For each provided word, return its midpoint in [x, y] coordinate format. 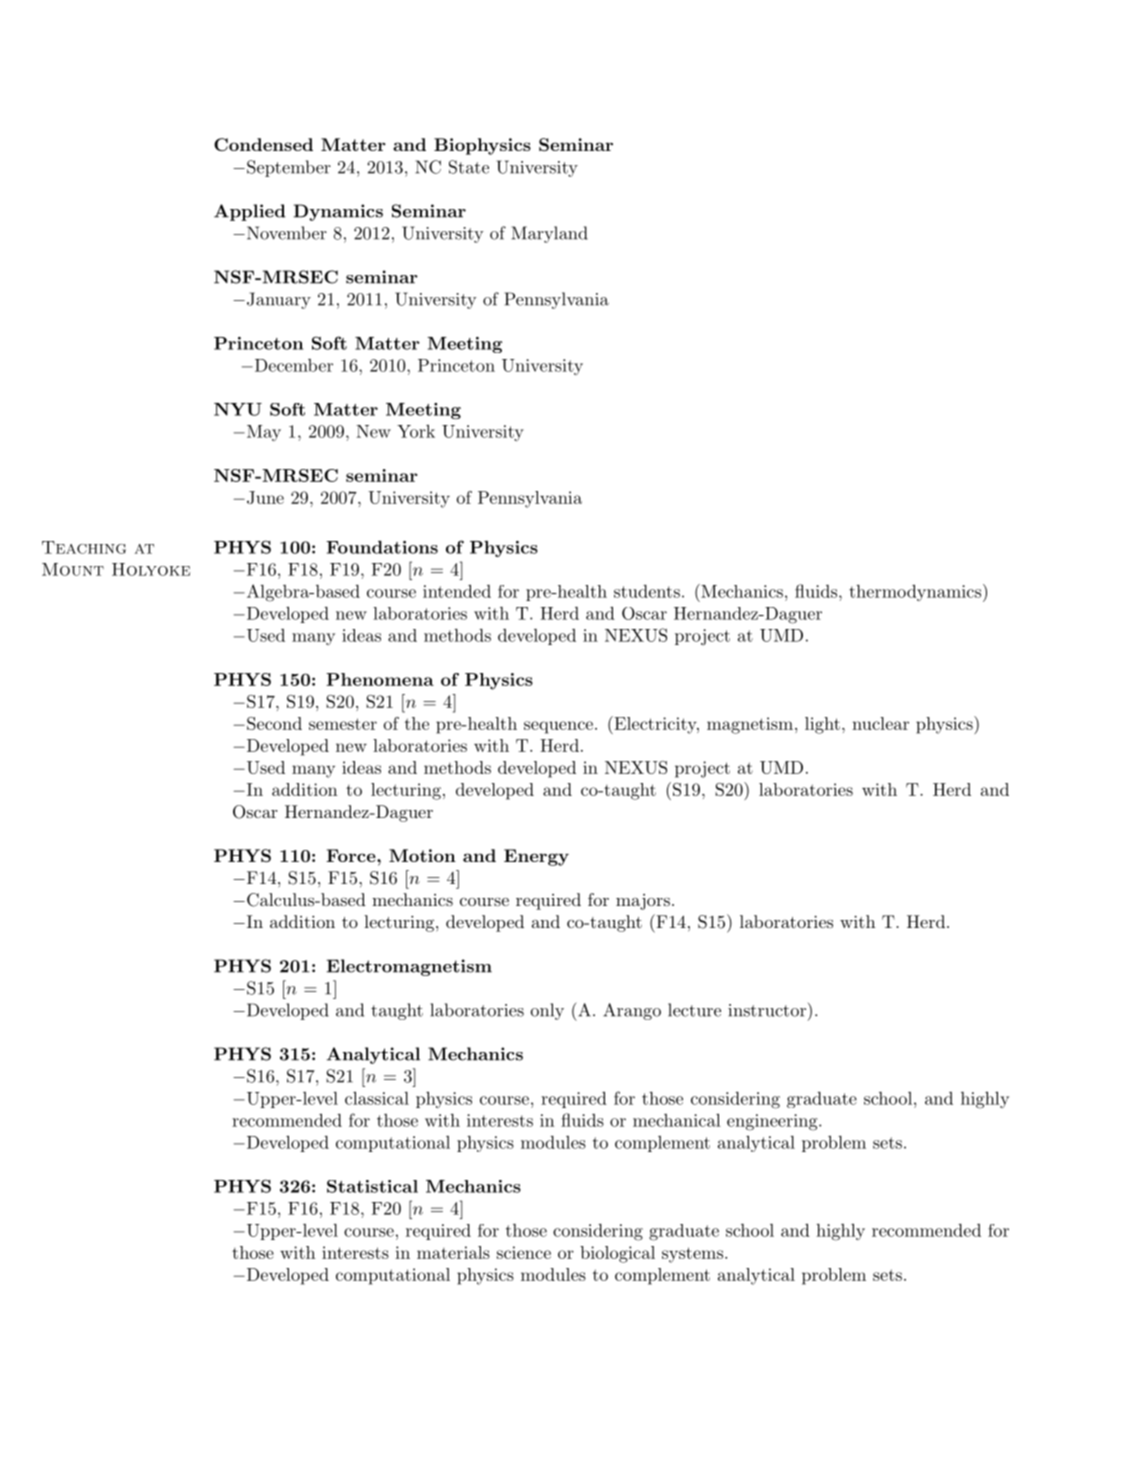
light [822, 725]
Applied [249, 212]
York [416, 431]
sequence [558, 727]
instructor [767, 1010]
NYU [238, 409]
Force [352, 855]
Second [274, 723]
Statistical [372, 1186]
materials [453, 1252]
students [647, 591]
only [547, 1011]
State [469, 167]
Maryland [549, 234]
